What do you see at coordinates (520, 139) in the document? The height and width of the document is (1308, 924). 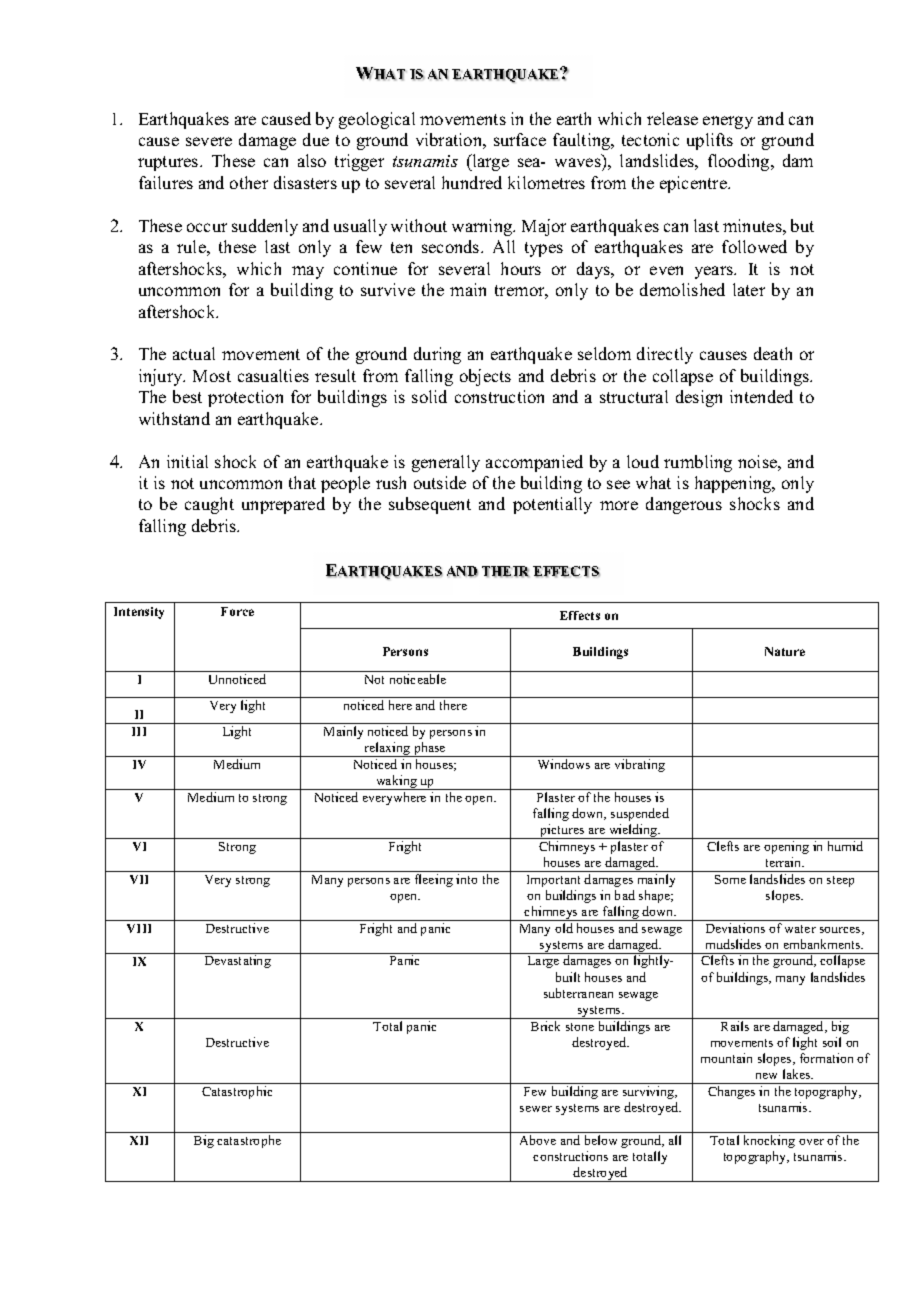 I see `surface` at bounding box center [520, 139].
